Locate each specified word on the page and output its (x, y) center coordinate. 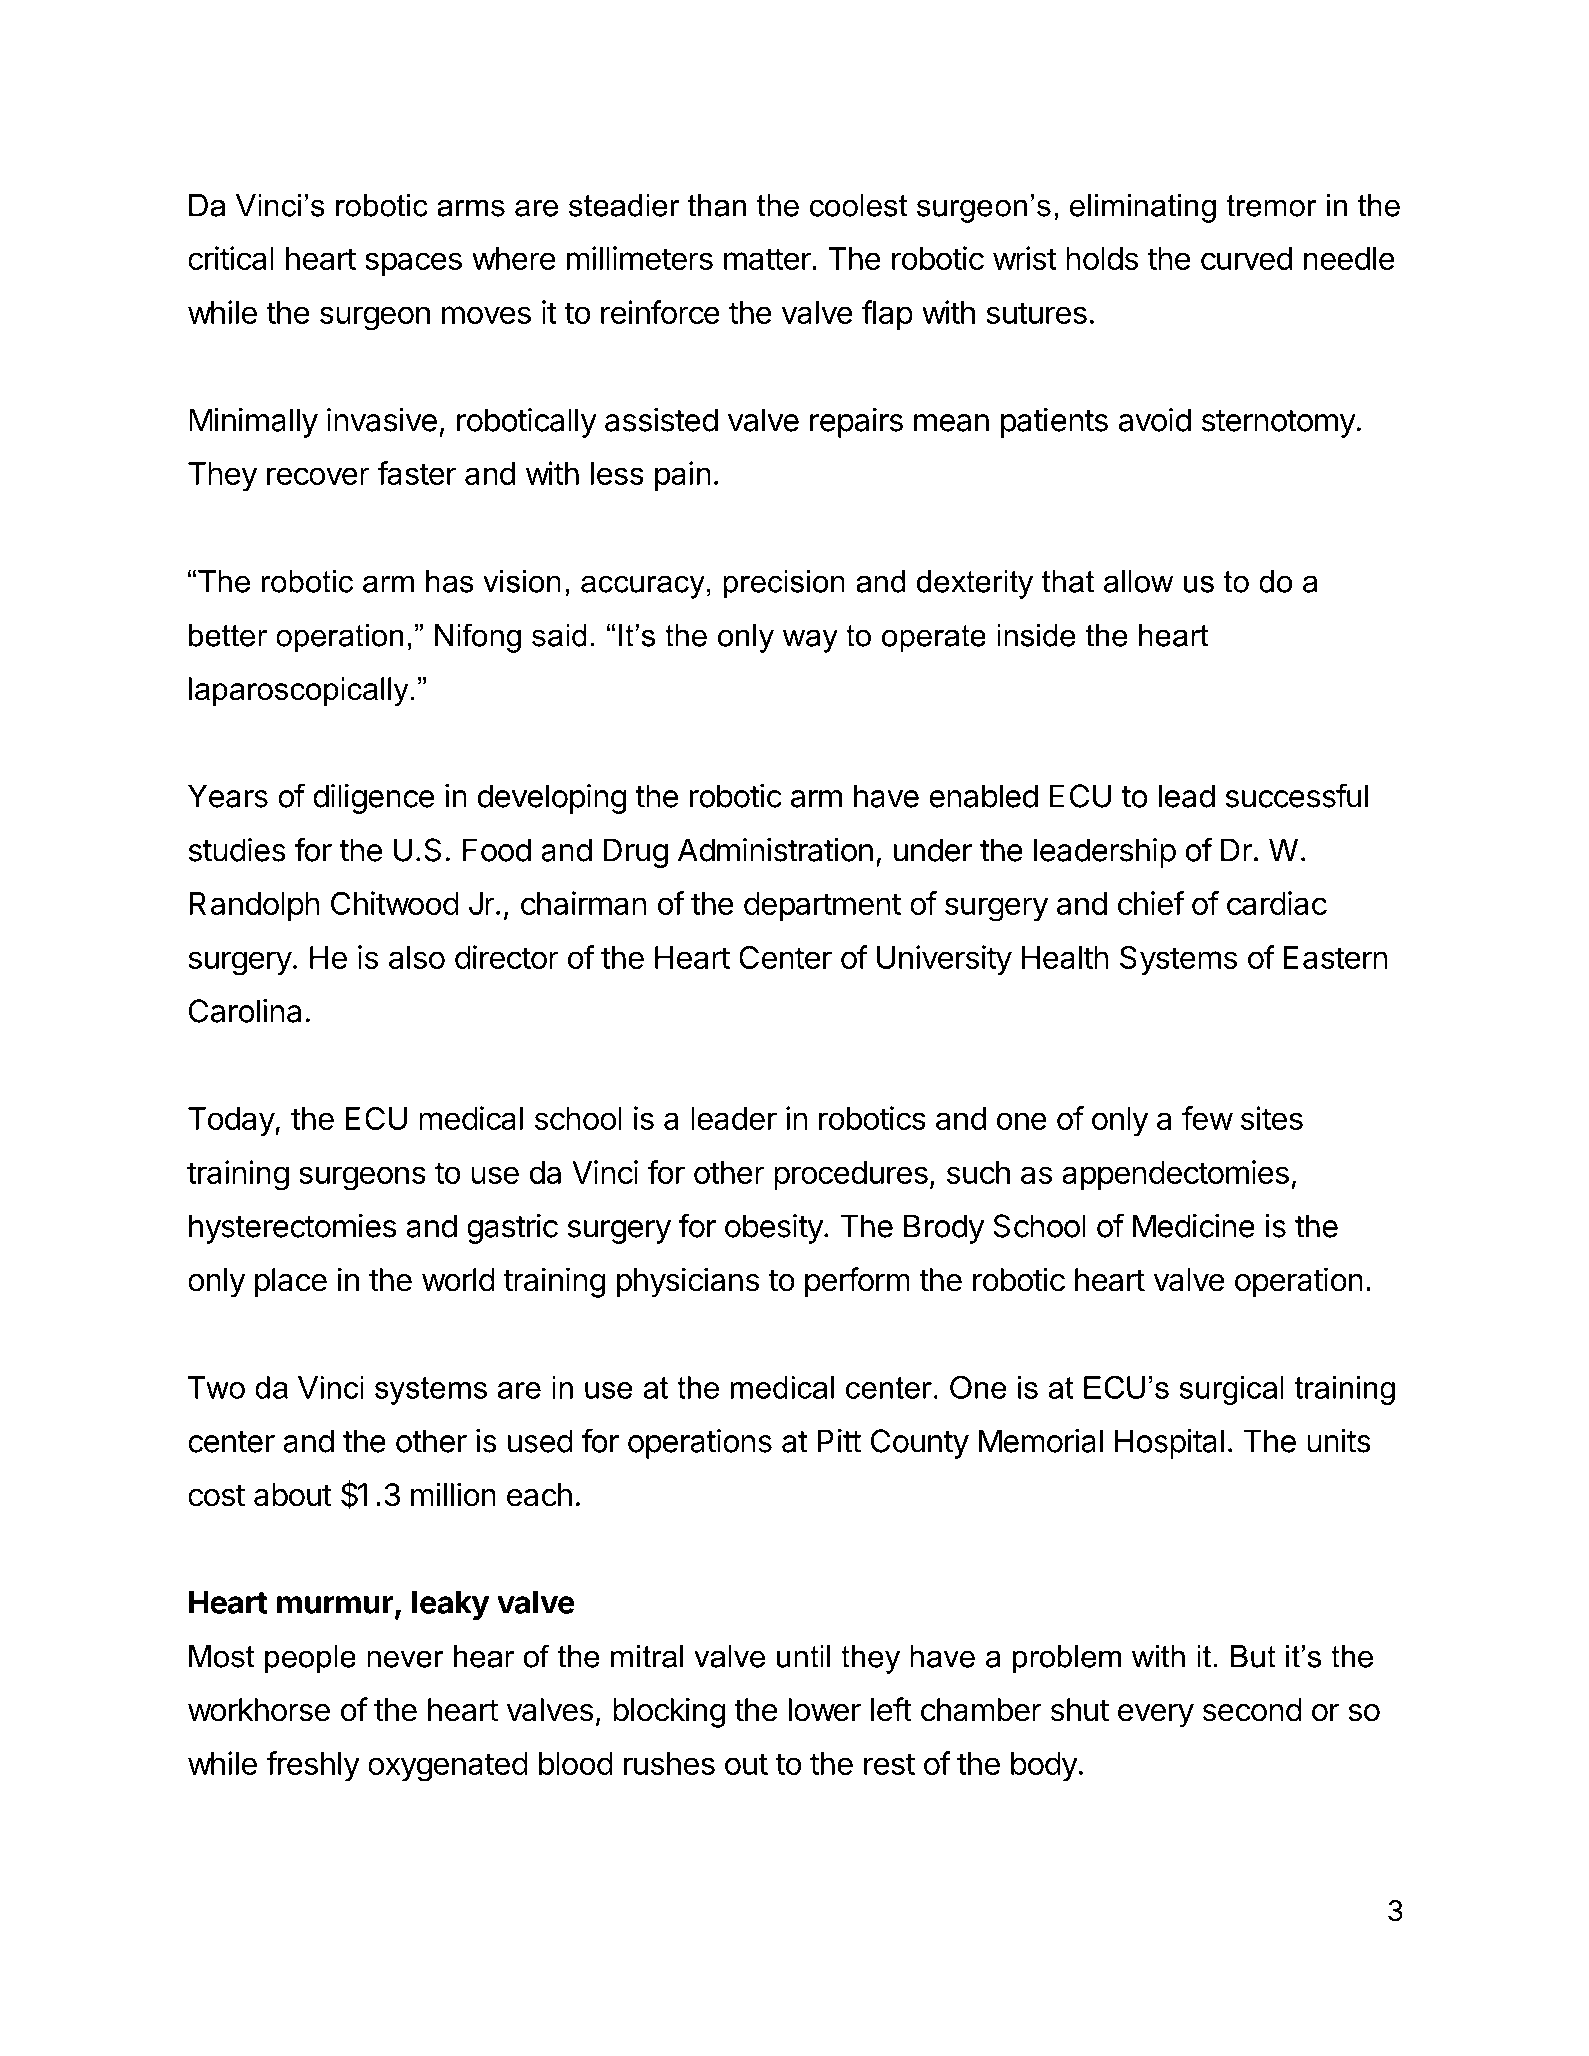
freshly (313, 1766)
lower (825, 1710)
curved (1246, 258)
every (1156, 1715)
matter (768, 259)
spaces (413, 264)
